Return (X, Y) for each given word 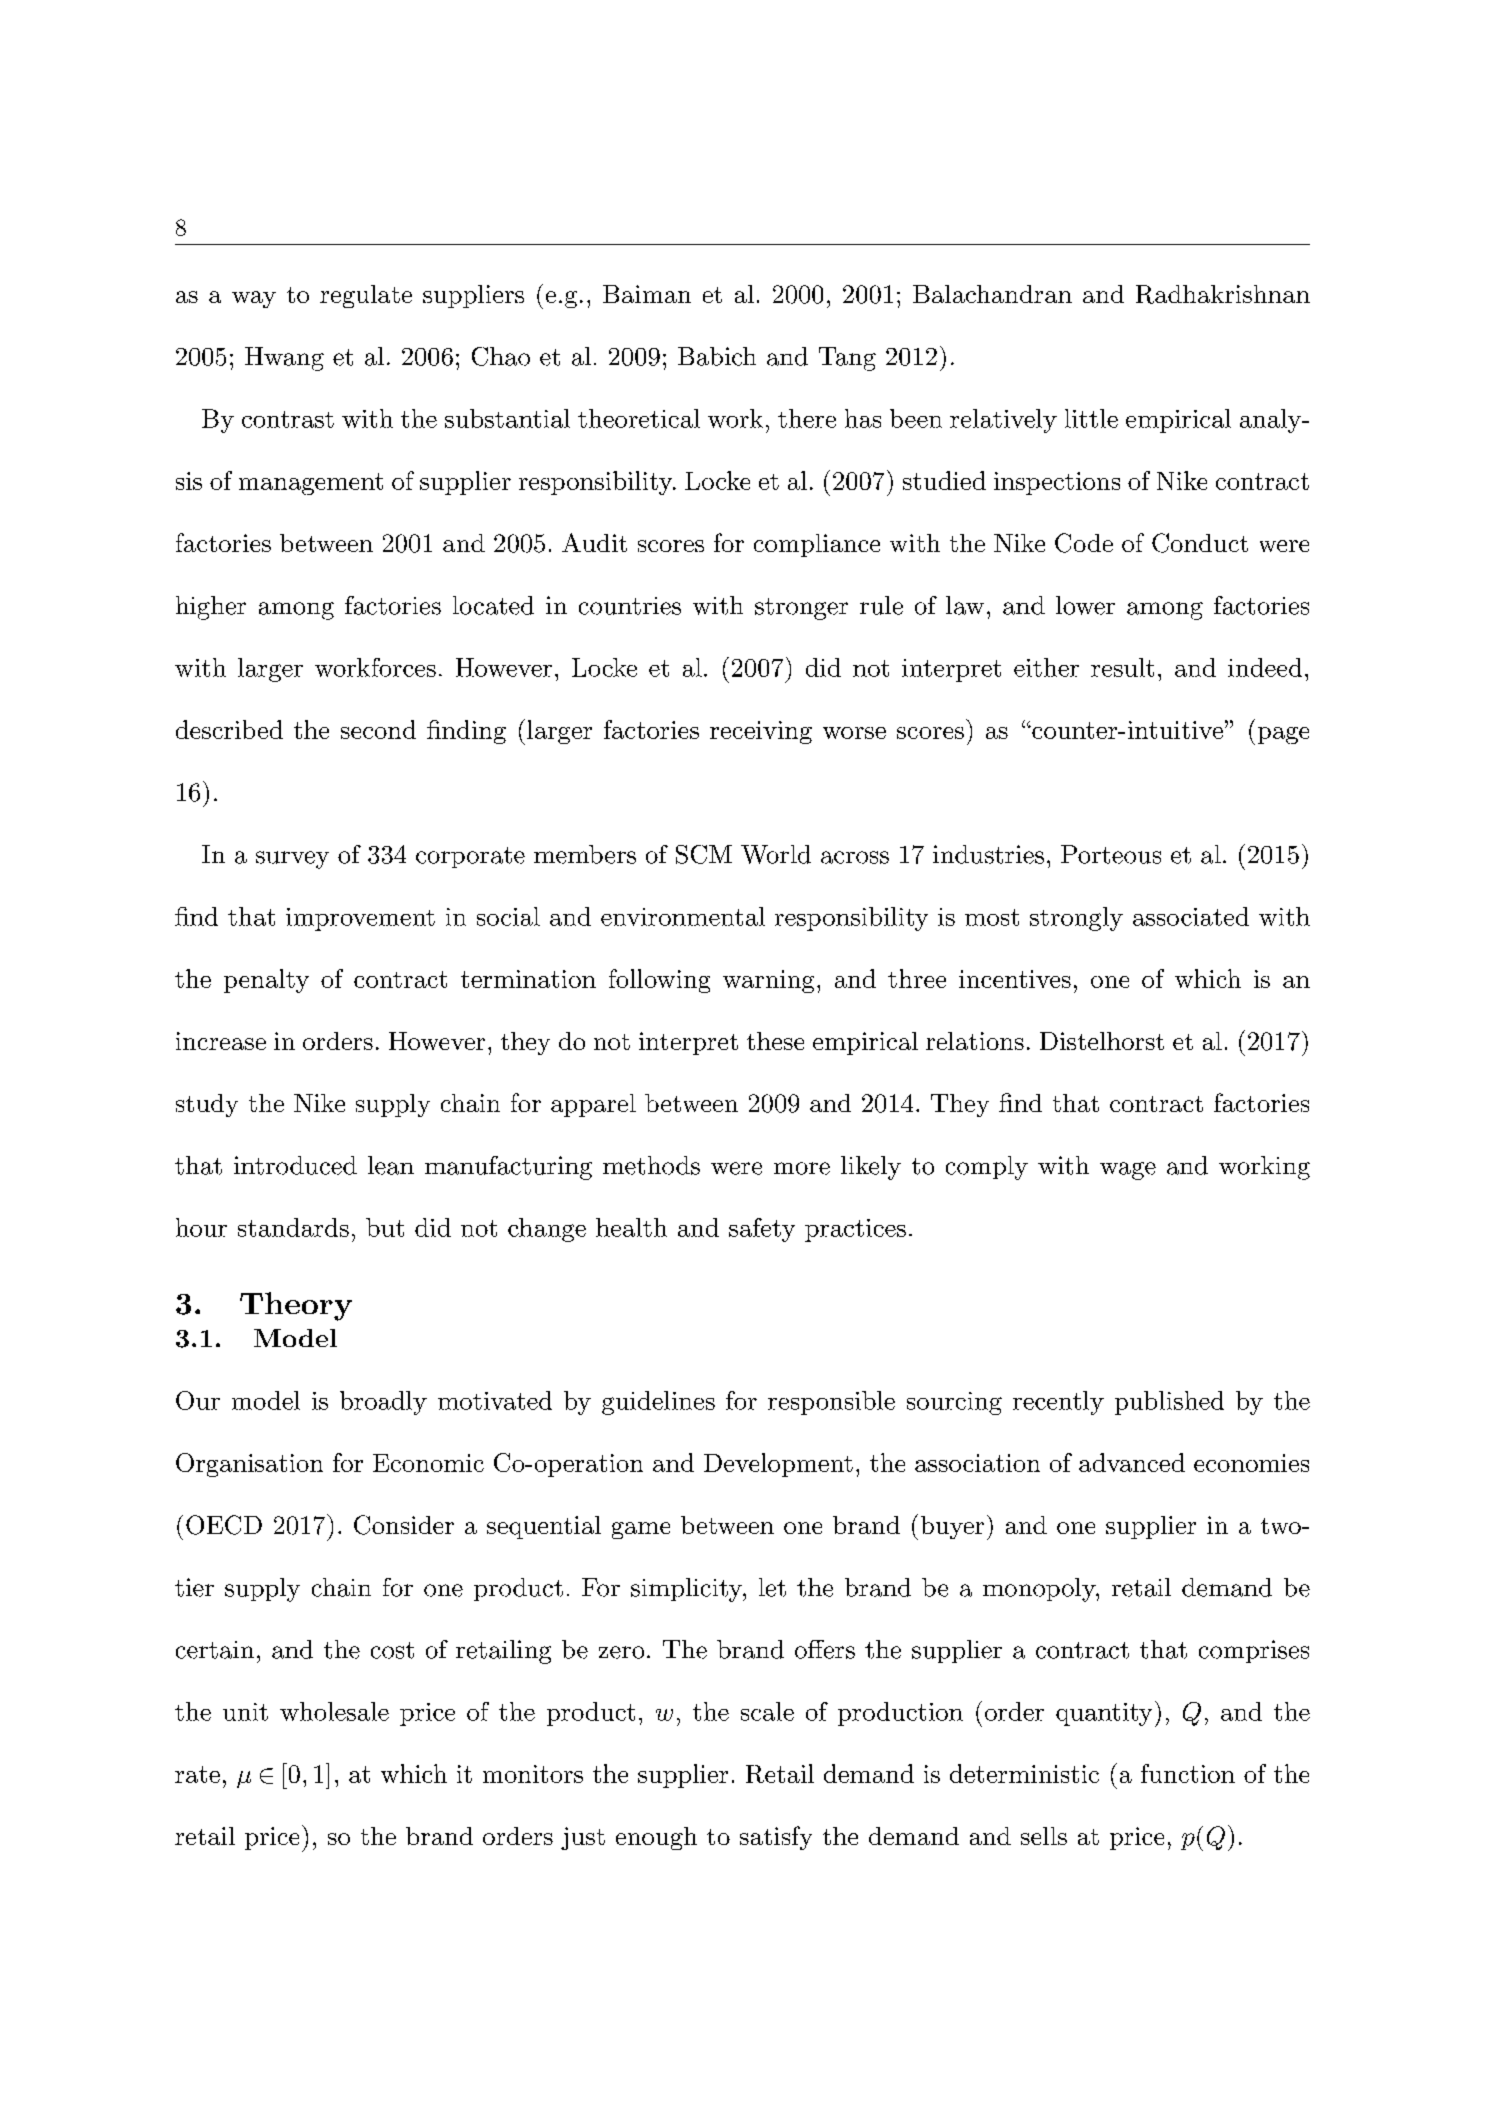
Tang (847, 359)
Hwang (284, 359)
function (1188, 1773)
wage (1128, 1171)
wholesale (334, 1711)
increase (221, 1041)
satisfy (776, 1838)
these (775, 1041)
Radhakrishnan (1223, 294)
